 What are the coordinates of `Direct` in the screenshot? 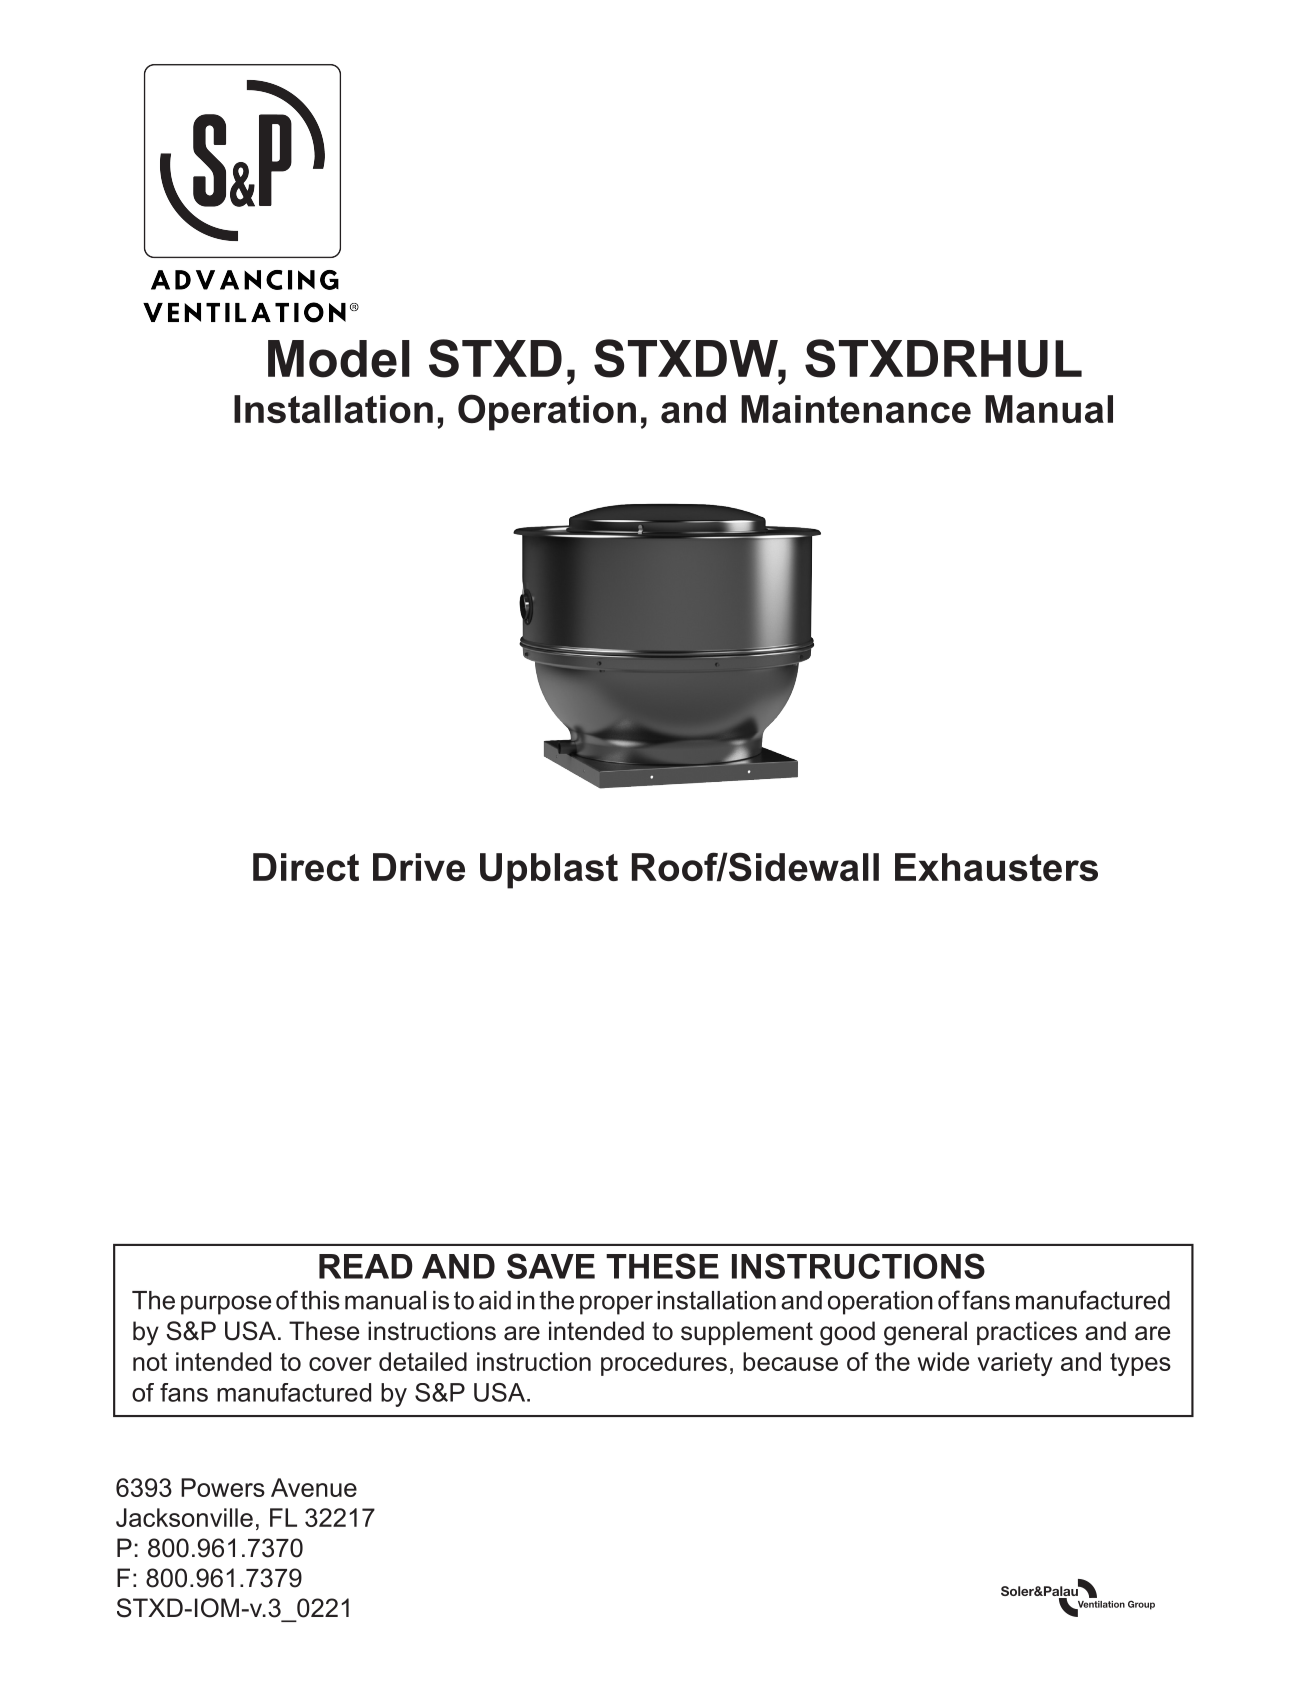 It's located at (306, 867).
